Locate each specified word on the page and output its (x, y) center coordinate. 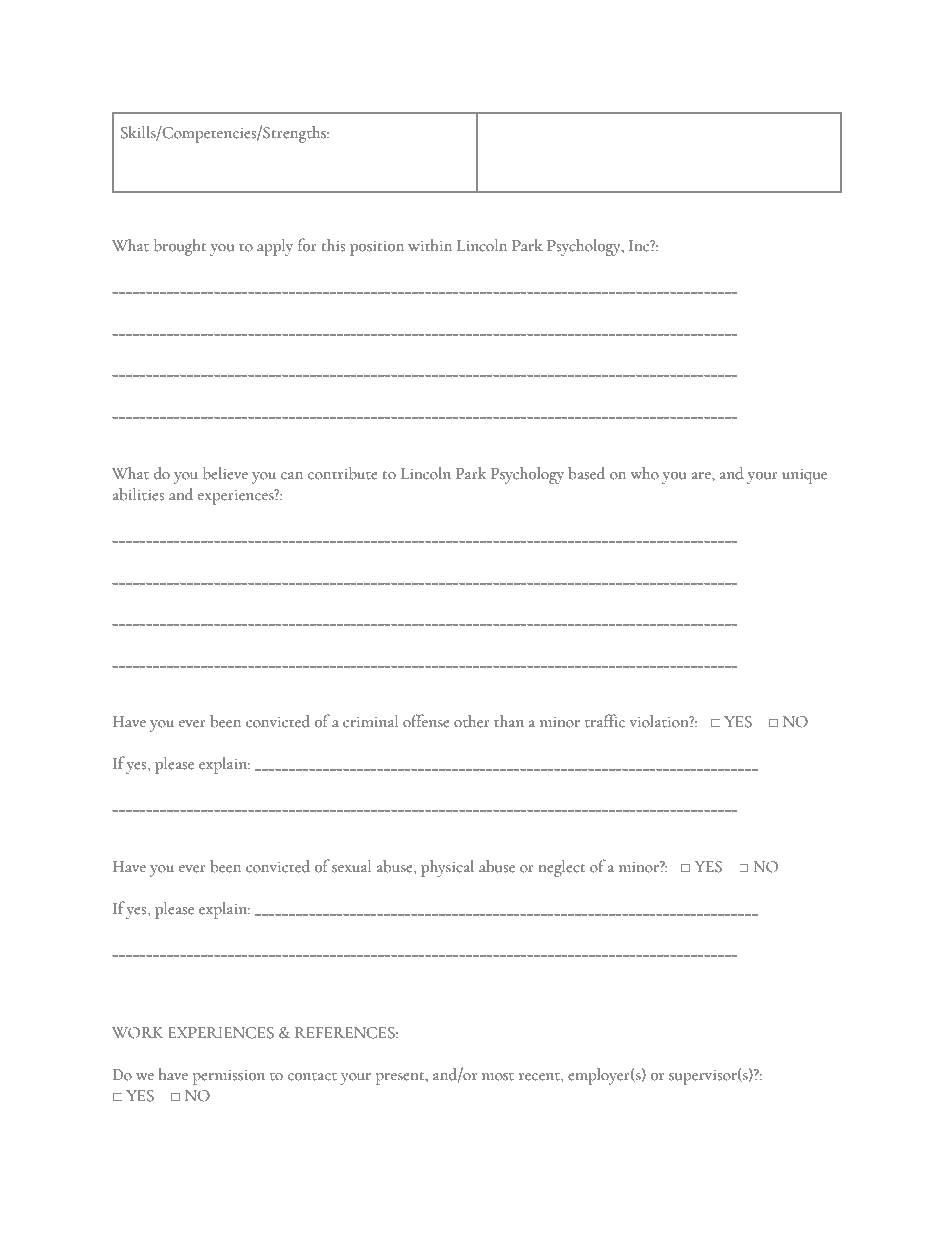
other (472, 721)
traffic (605, 721)
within (430, 245)
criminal (370, 721)
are (702, 476)
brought (180, 247)
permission (229, 1077)
